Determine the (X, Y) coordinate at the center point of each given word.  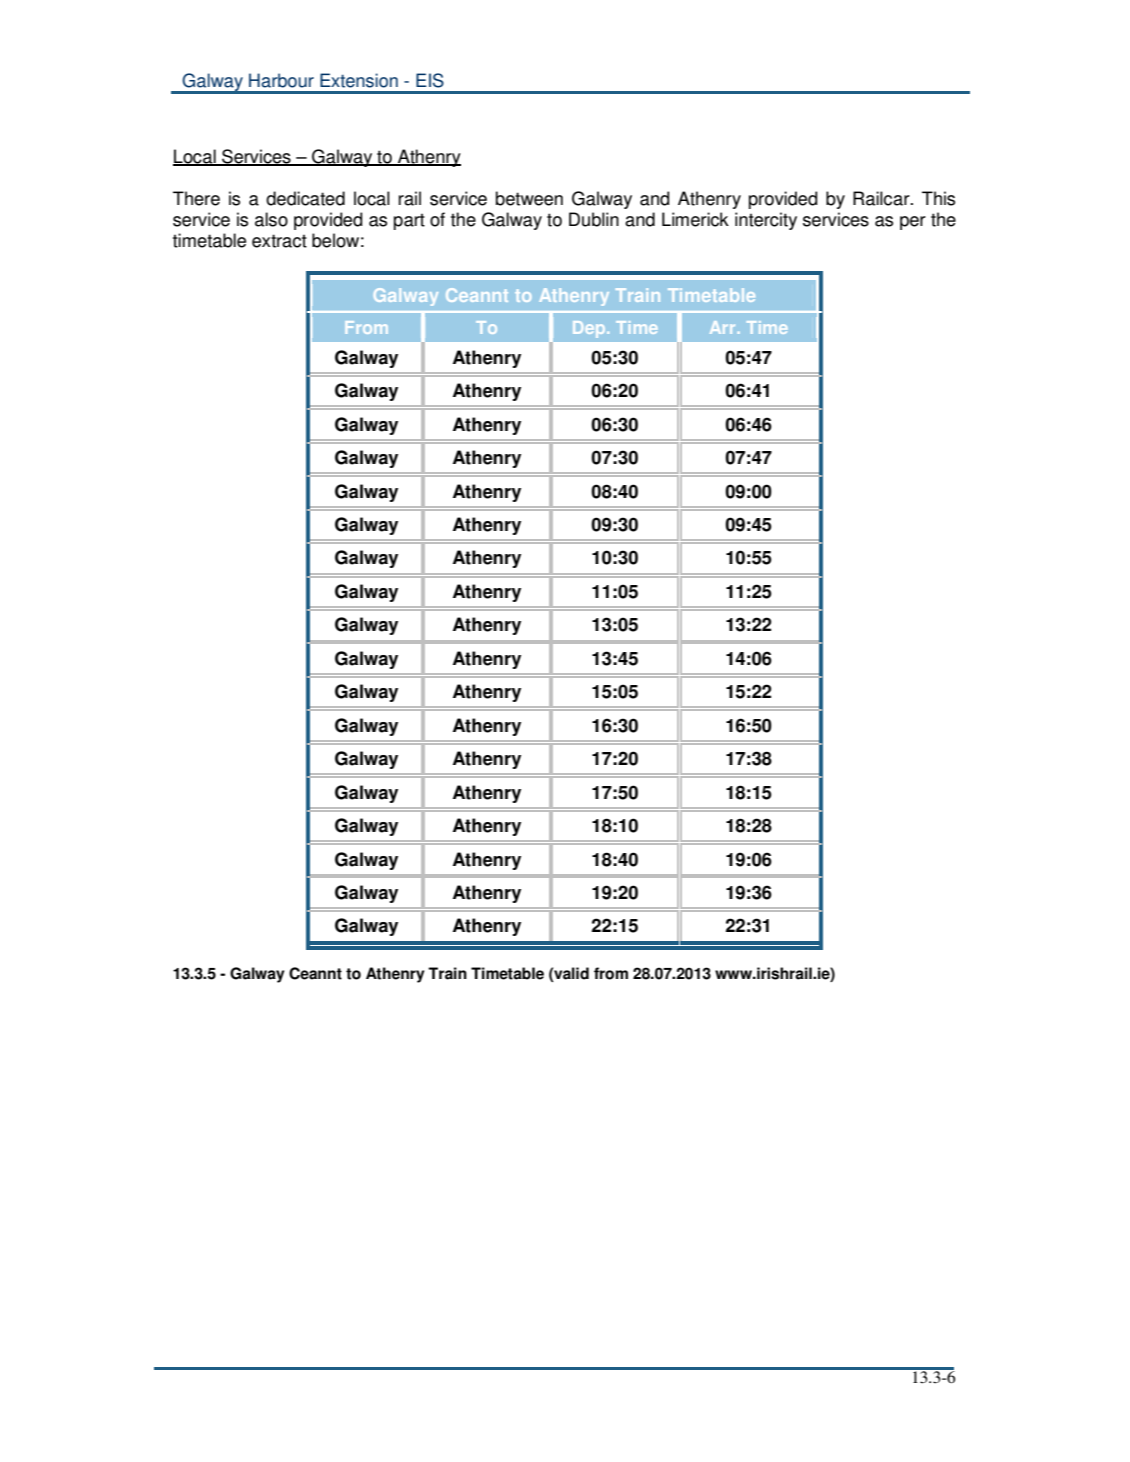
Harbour (281, 80)
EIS (430, 80)
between (529, 198)
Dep (590, 329)
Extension (359, 80)
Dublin (594, 219)
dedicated (305, 198)
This (938, 198)
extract (279, 241)
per (913, 223)
